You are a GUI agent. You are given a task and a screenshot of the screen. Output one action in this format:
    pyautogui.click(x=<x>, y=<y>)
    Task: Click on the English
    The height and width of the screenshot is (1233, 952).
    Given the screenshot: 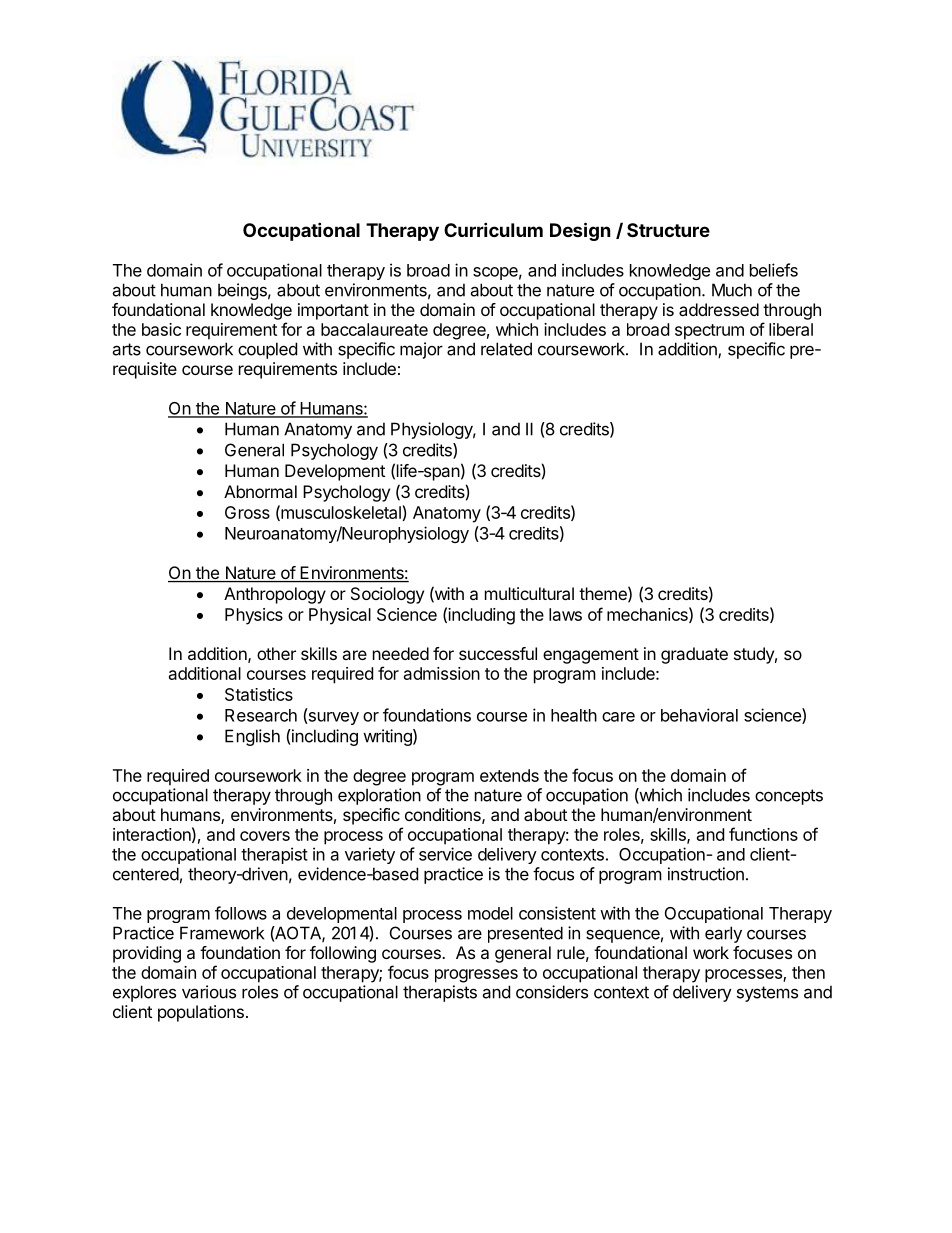 What is the action you would take?
    pyautogui.click(x=252, y=737)
